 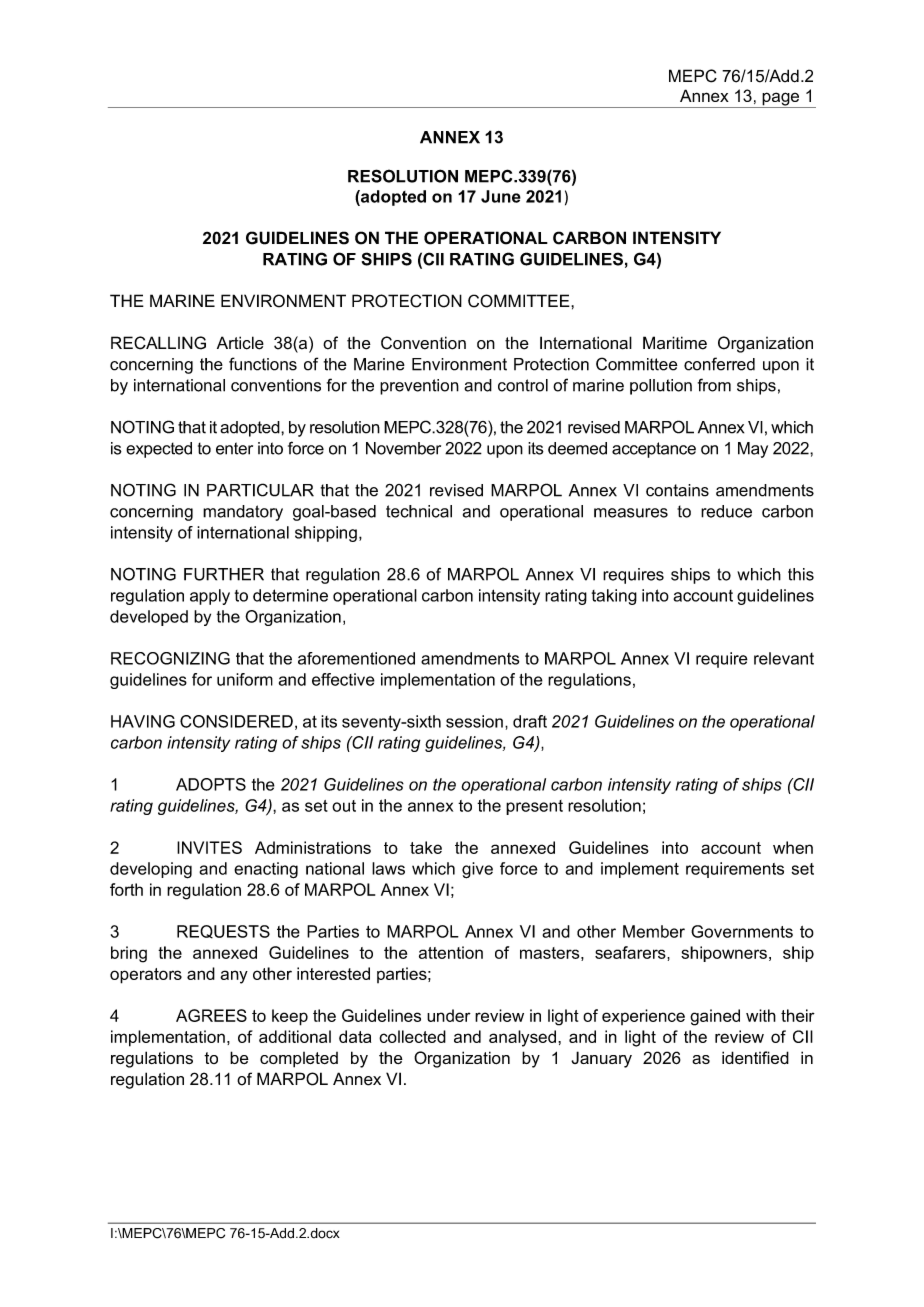 What do you see at coordinates (474, 721) in the screenshot?
I see `session` at bounding box center [474, 721].
